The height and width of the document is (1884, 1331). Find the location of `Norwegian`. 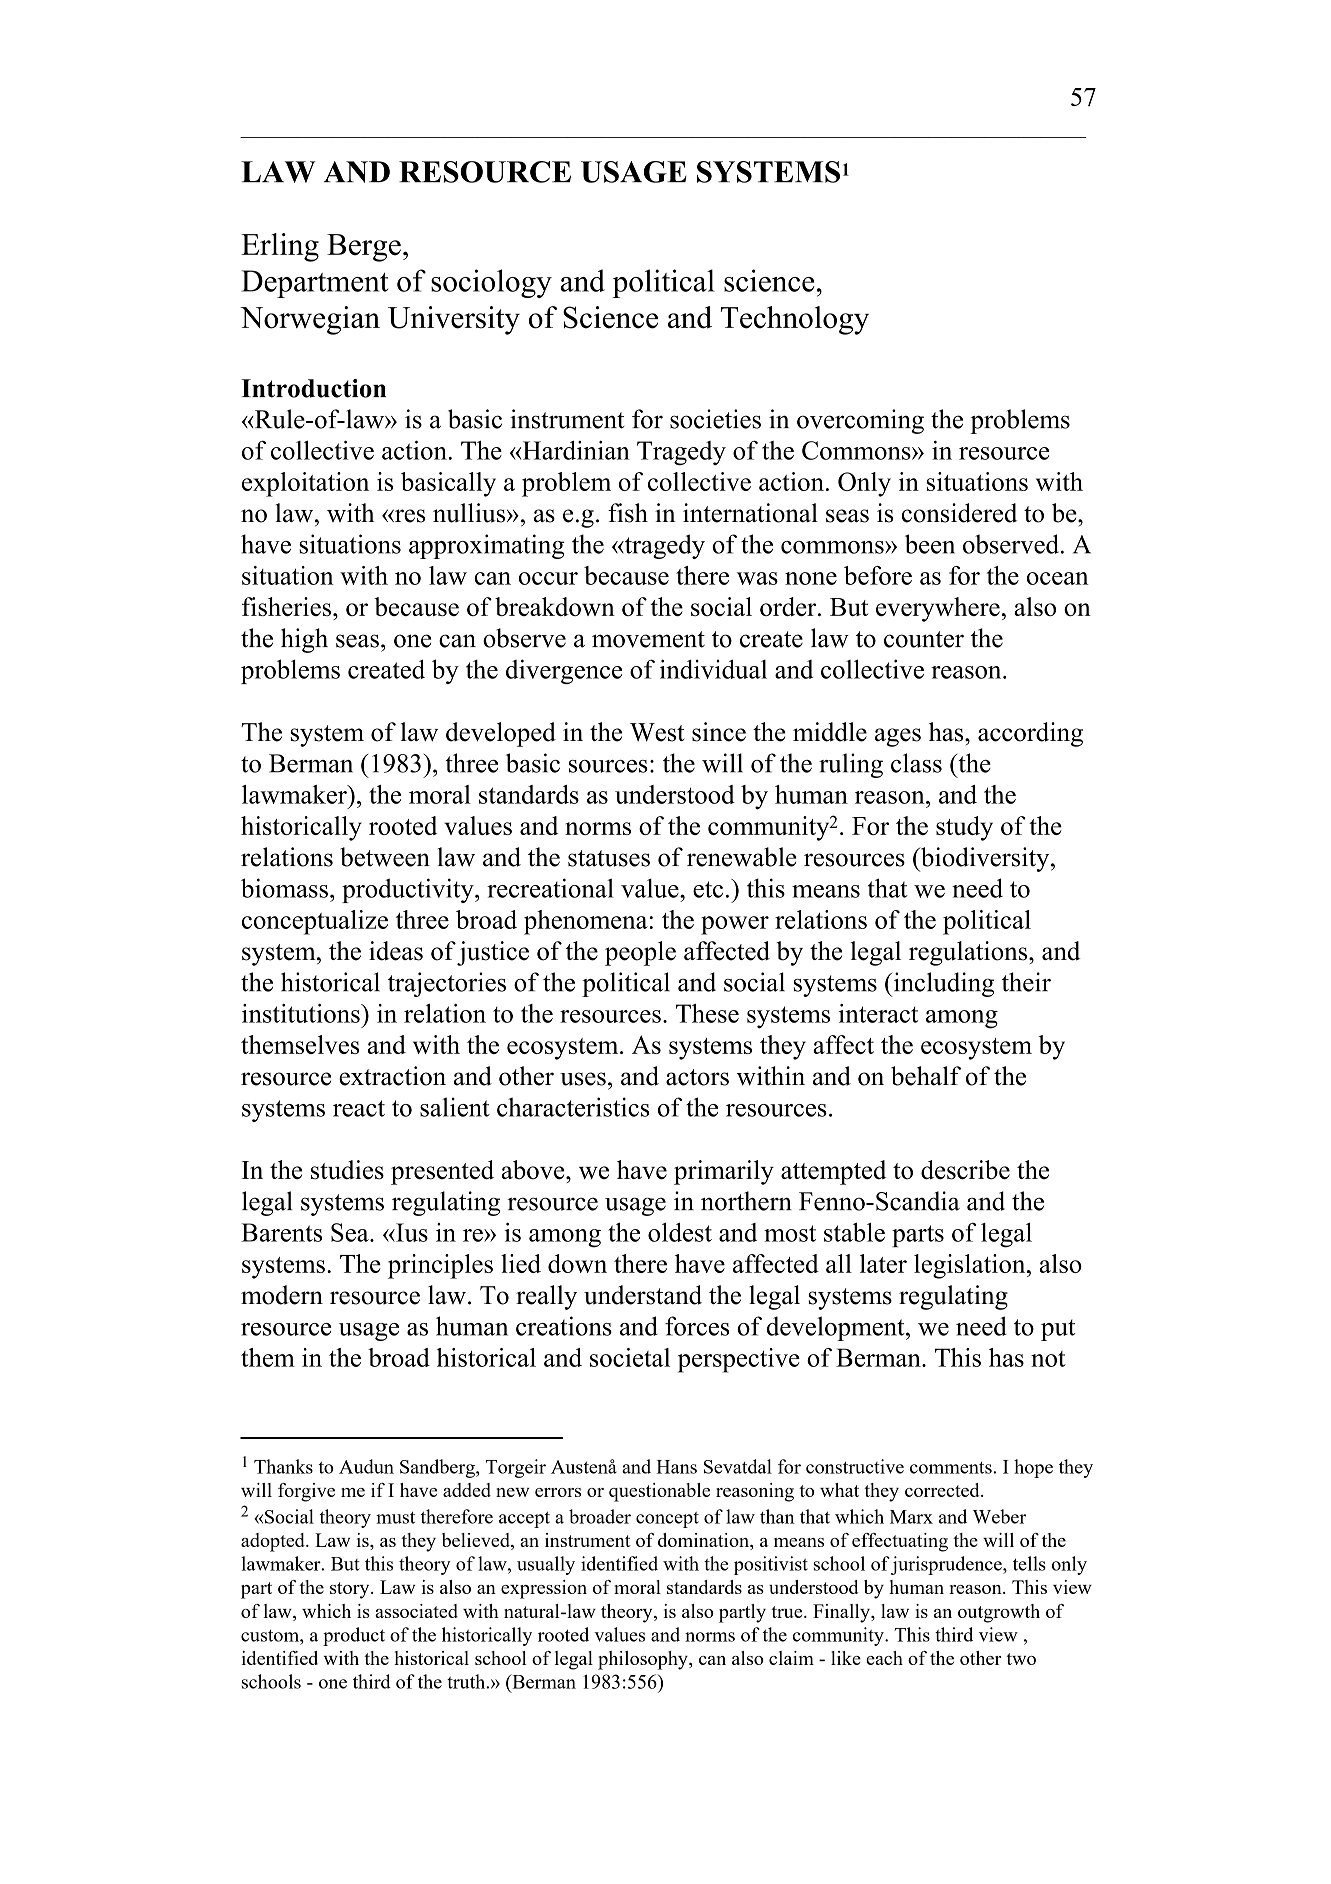

Norwegian is located at coordinates (310, 320).
